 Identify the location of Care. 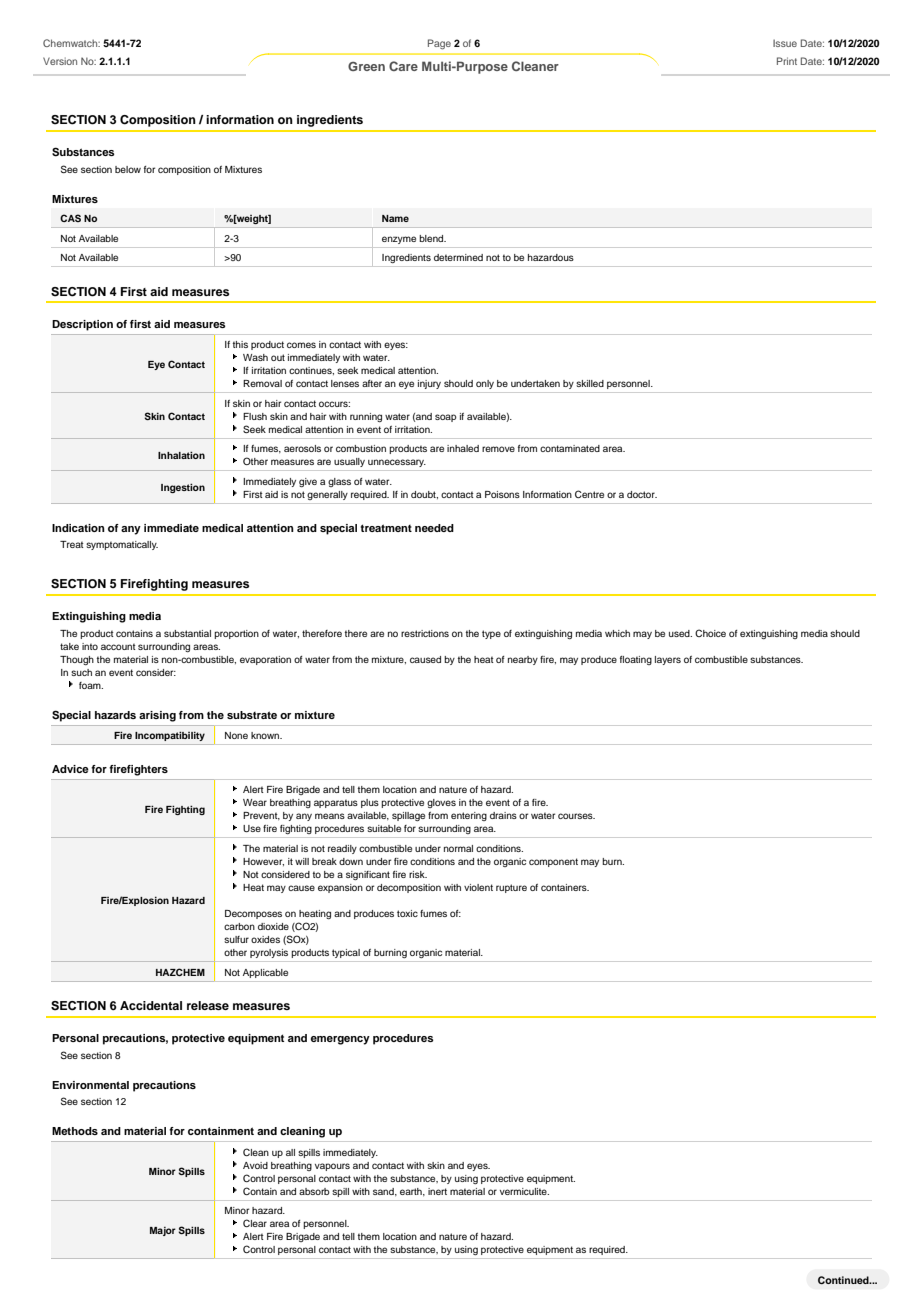
(403, 66).
